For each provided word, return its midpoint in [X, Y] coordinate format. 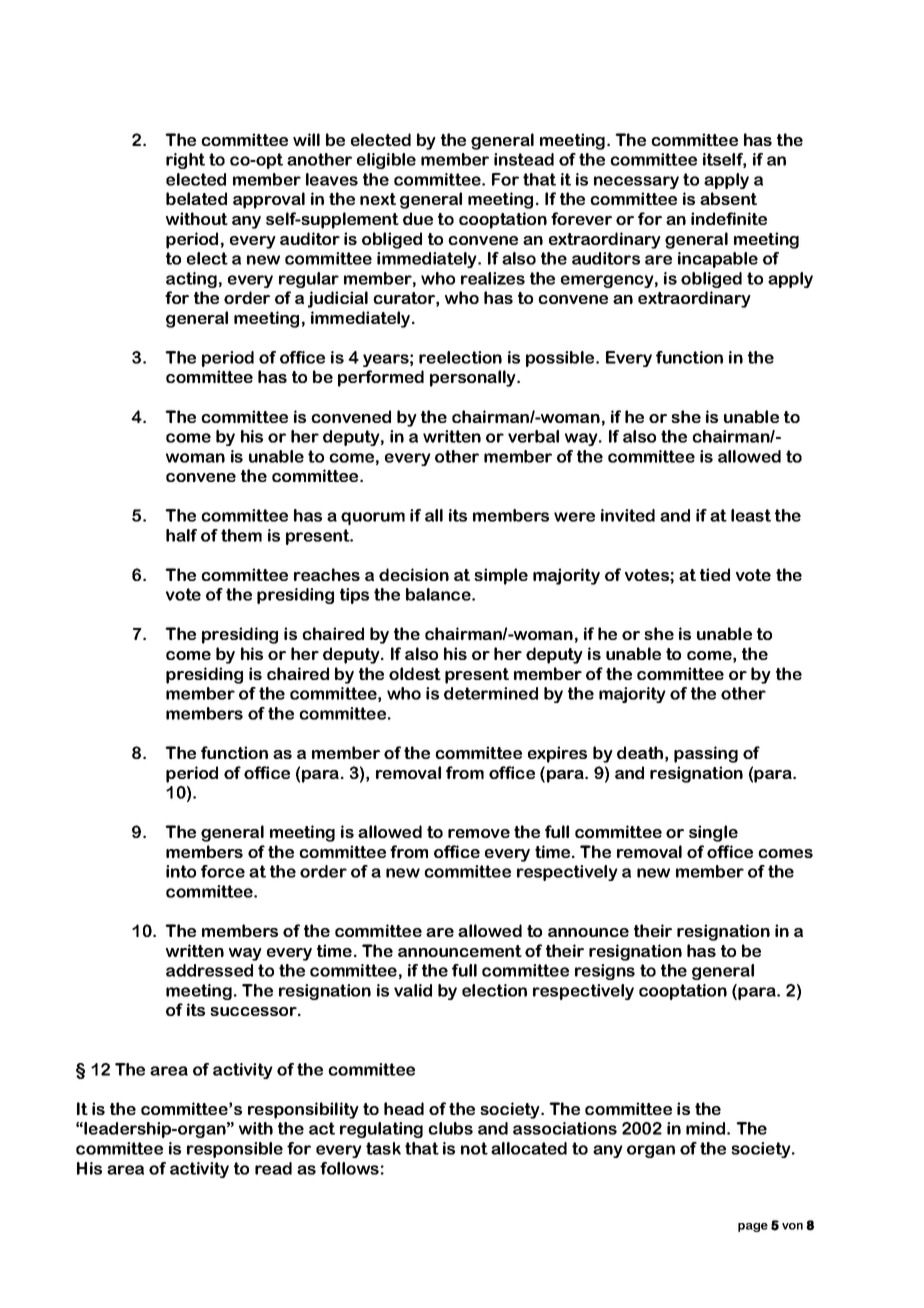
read [273, 1168]
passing [706, 754]
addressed [209, 970]
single [713, 833]
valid [413, 990]
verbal [533, 436]
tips [354, 596]
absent [728, 198]
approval [269, 200]
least [751, 515]
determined [491, 693]
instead [524, 159]
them [241, 535]
